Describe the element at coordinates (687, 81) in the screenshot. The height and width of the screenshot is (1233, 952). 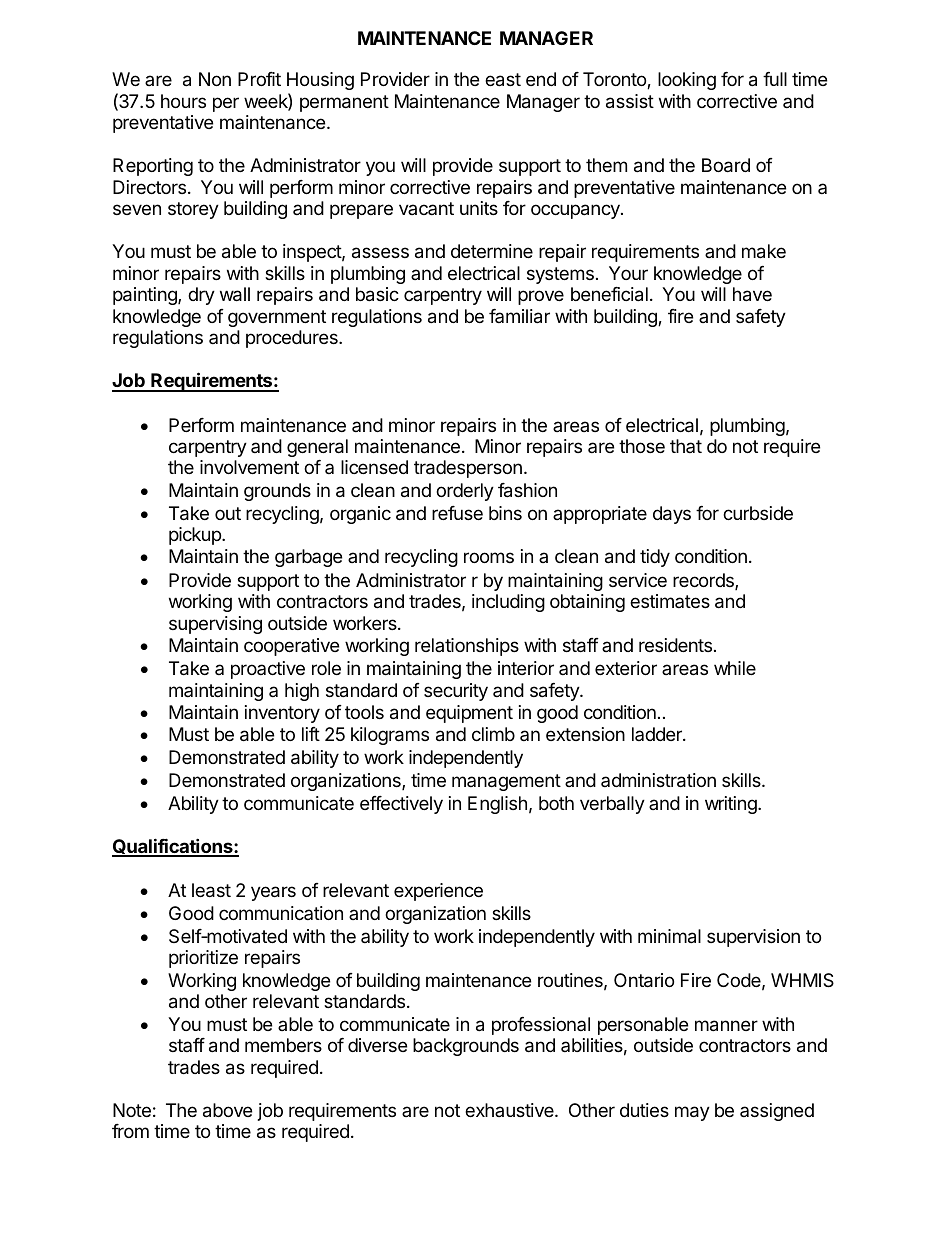
I see `looking` at that location.
